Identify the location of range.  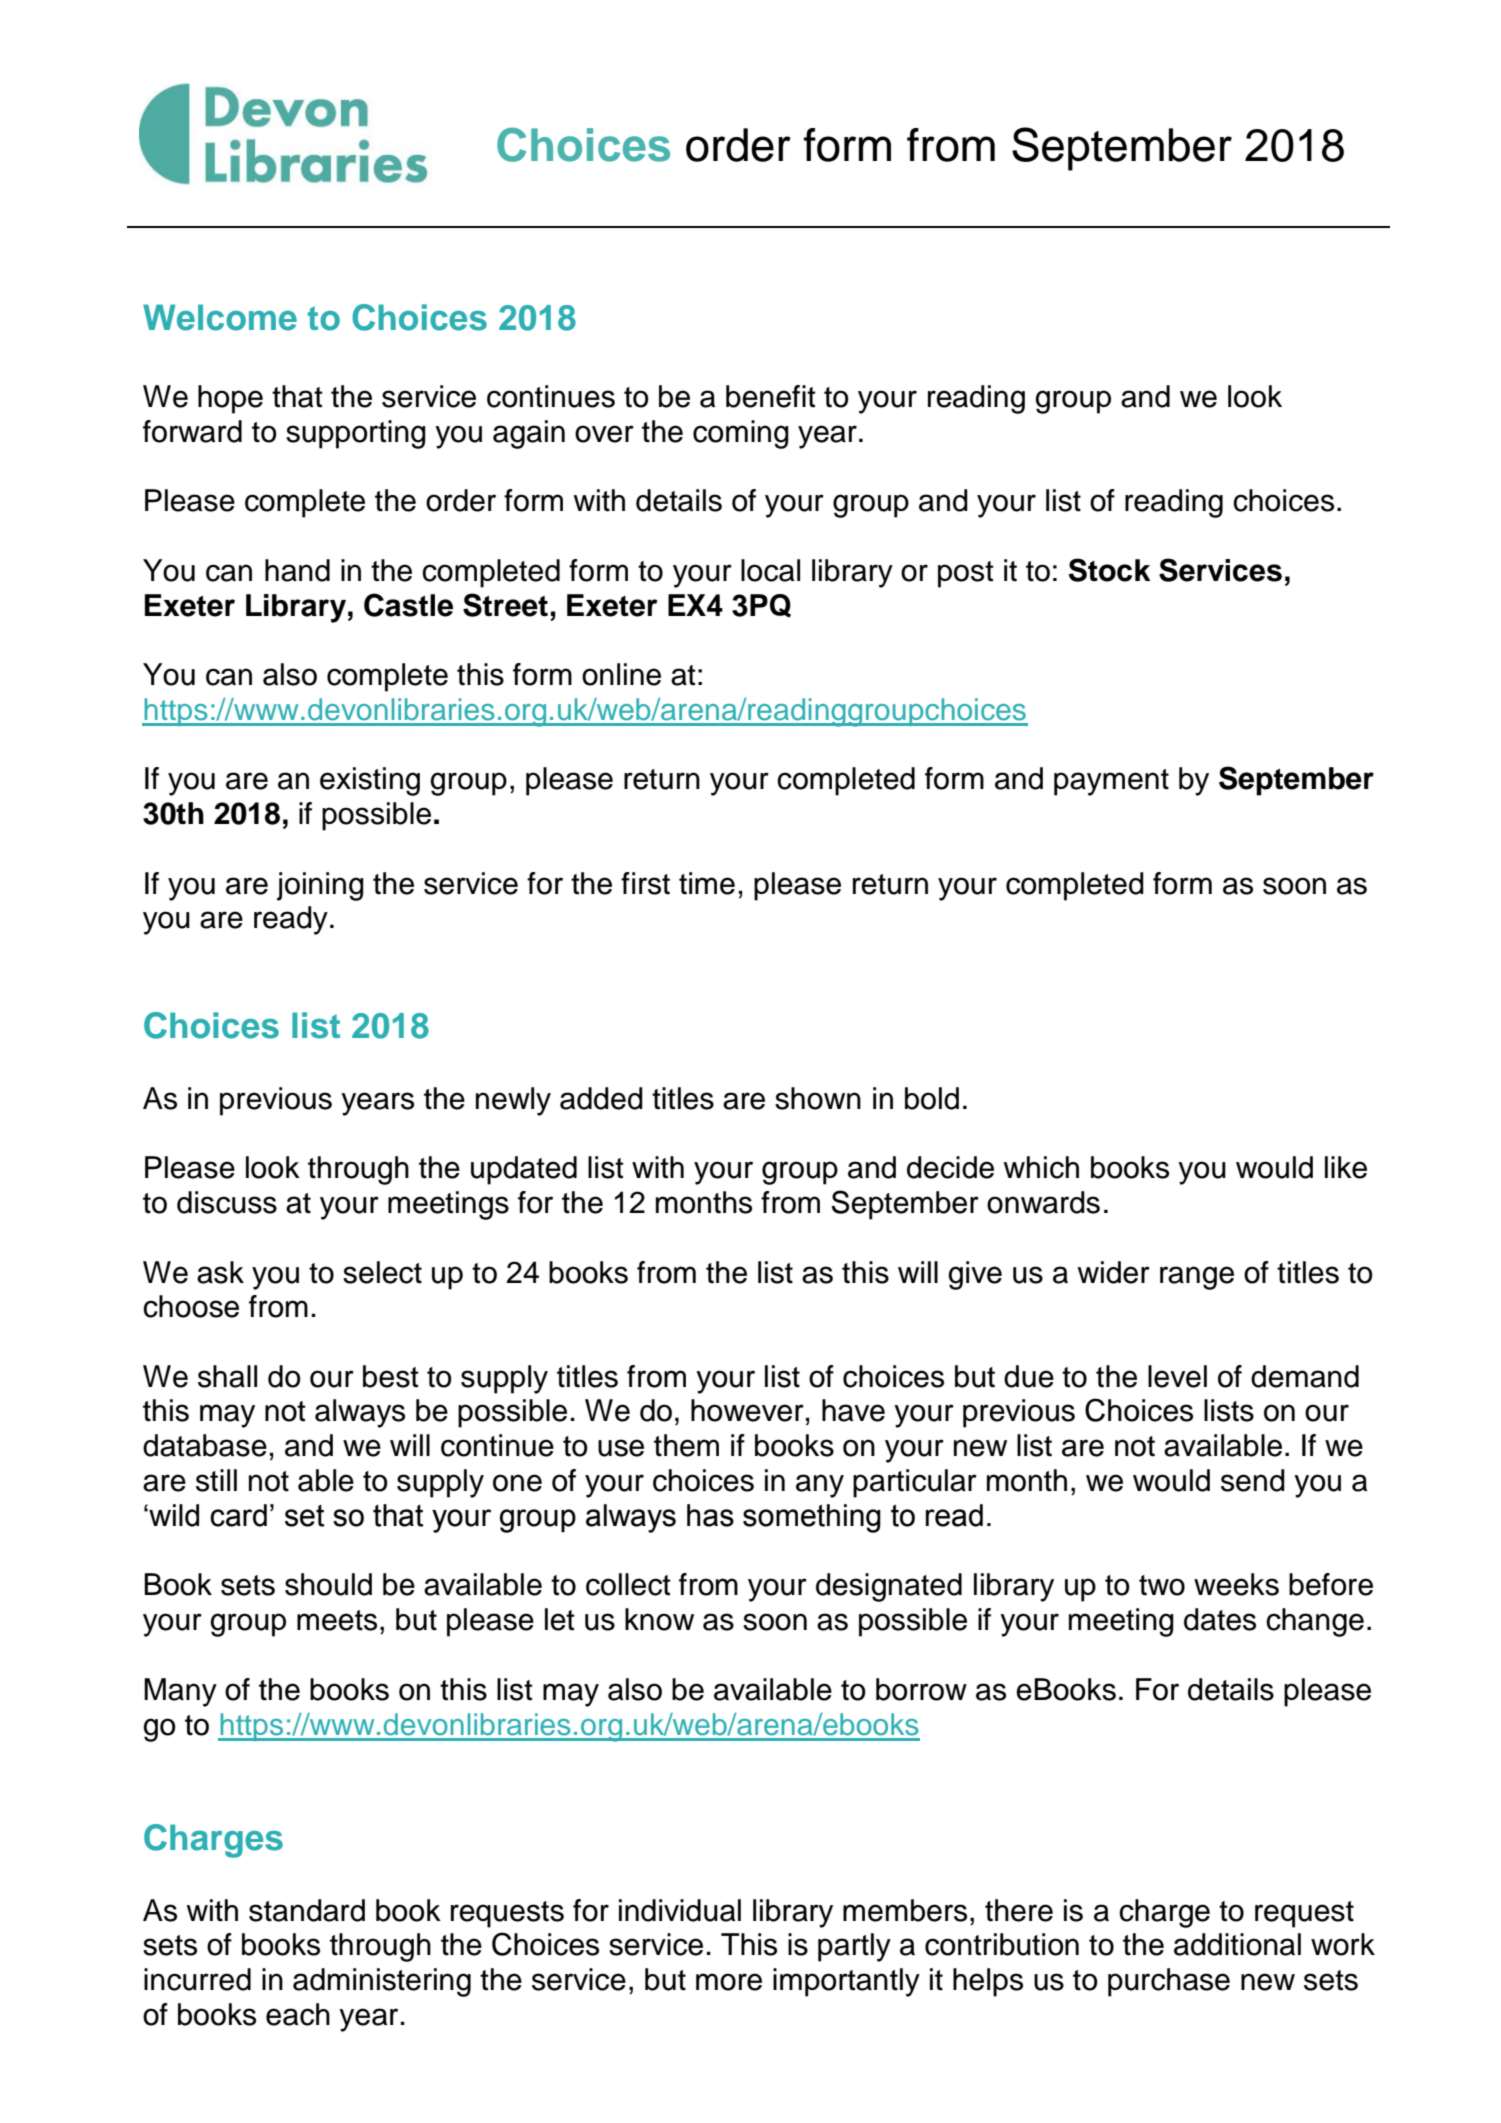
(1197, 1278).
